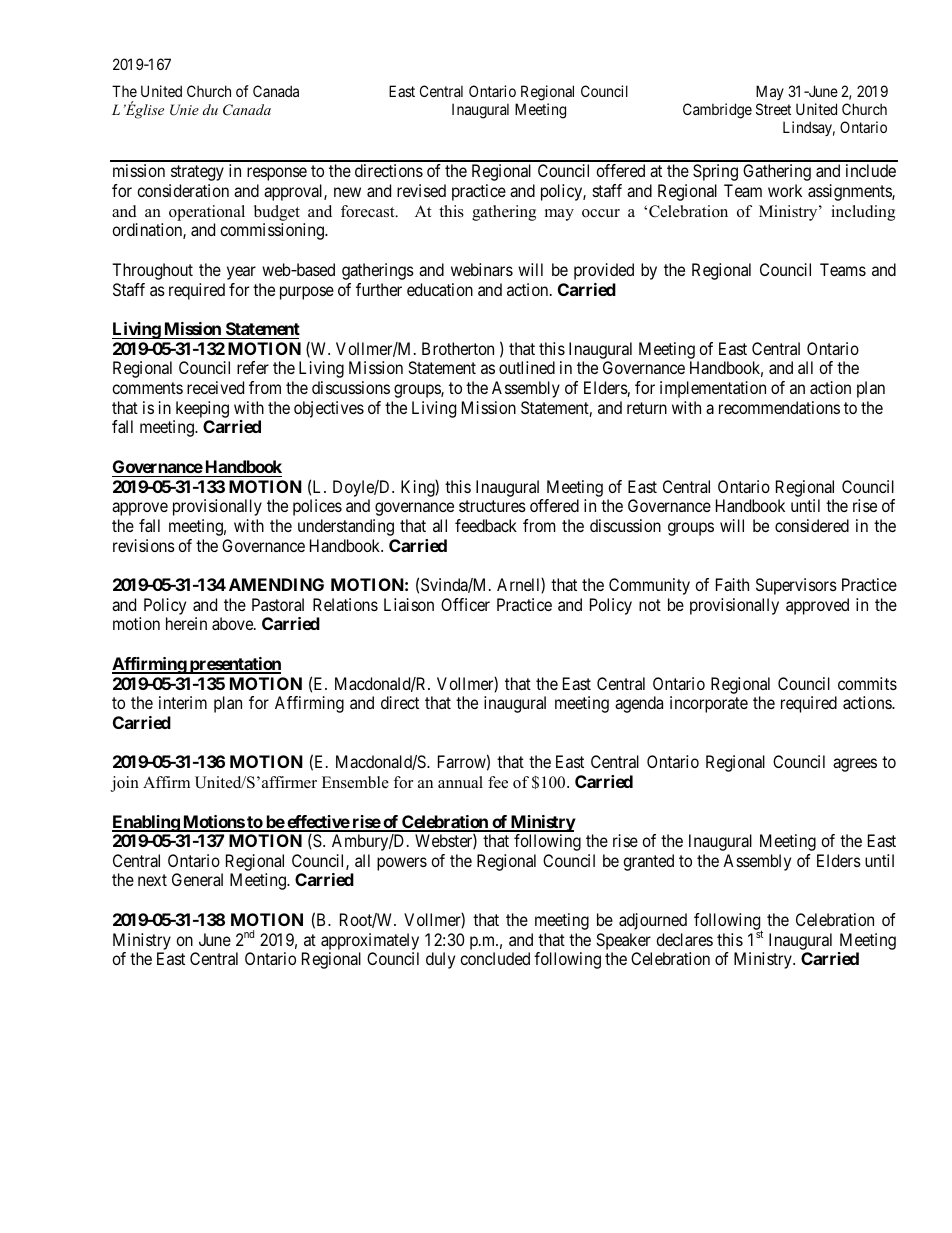 The height and width of the document is (1233, 952). I want to click on strategy, so click(197, 173).
